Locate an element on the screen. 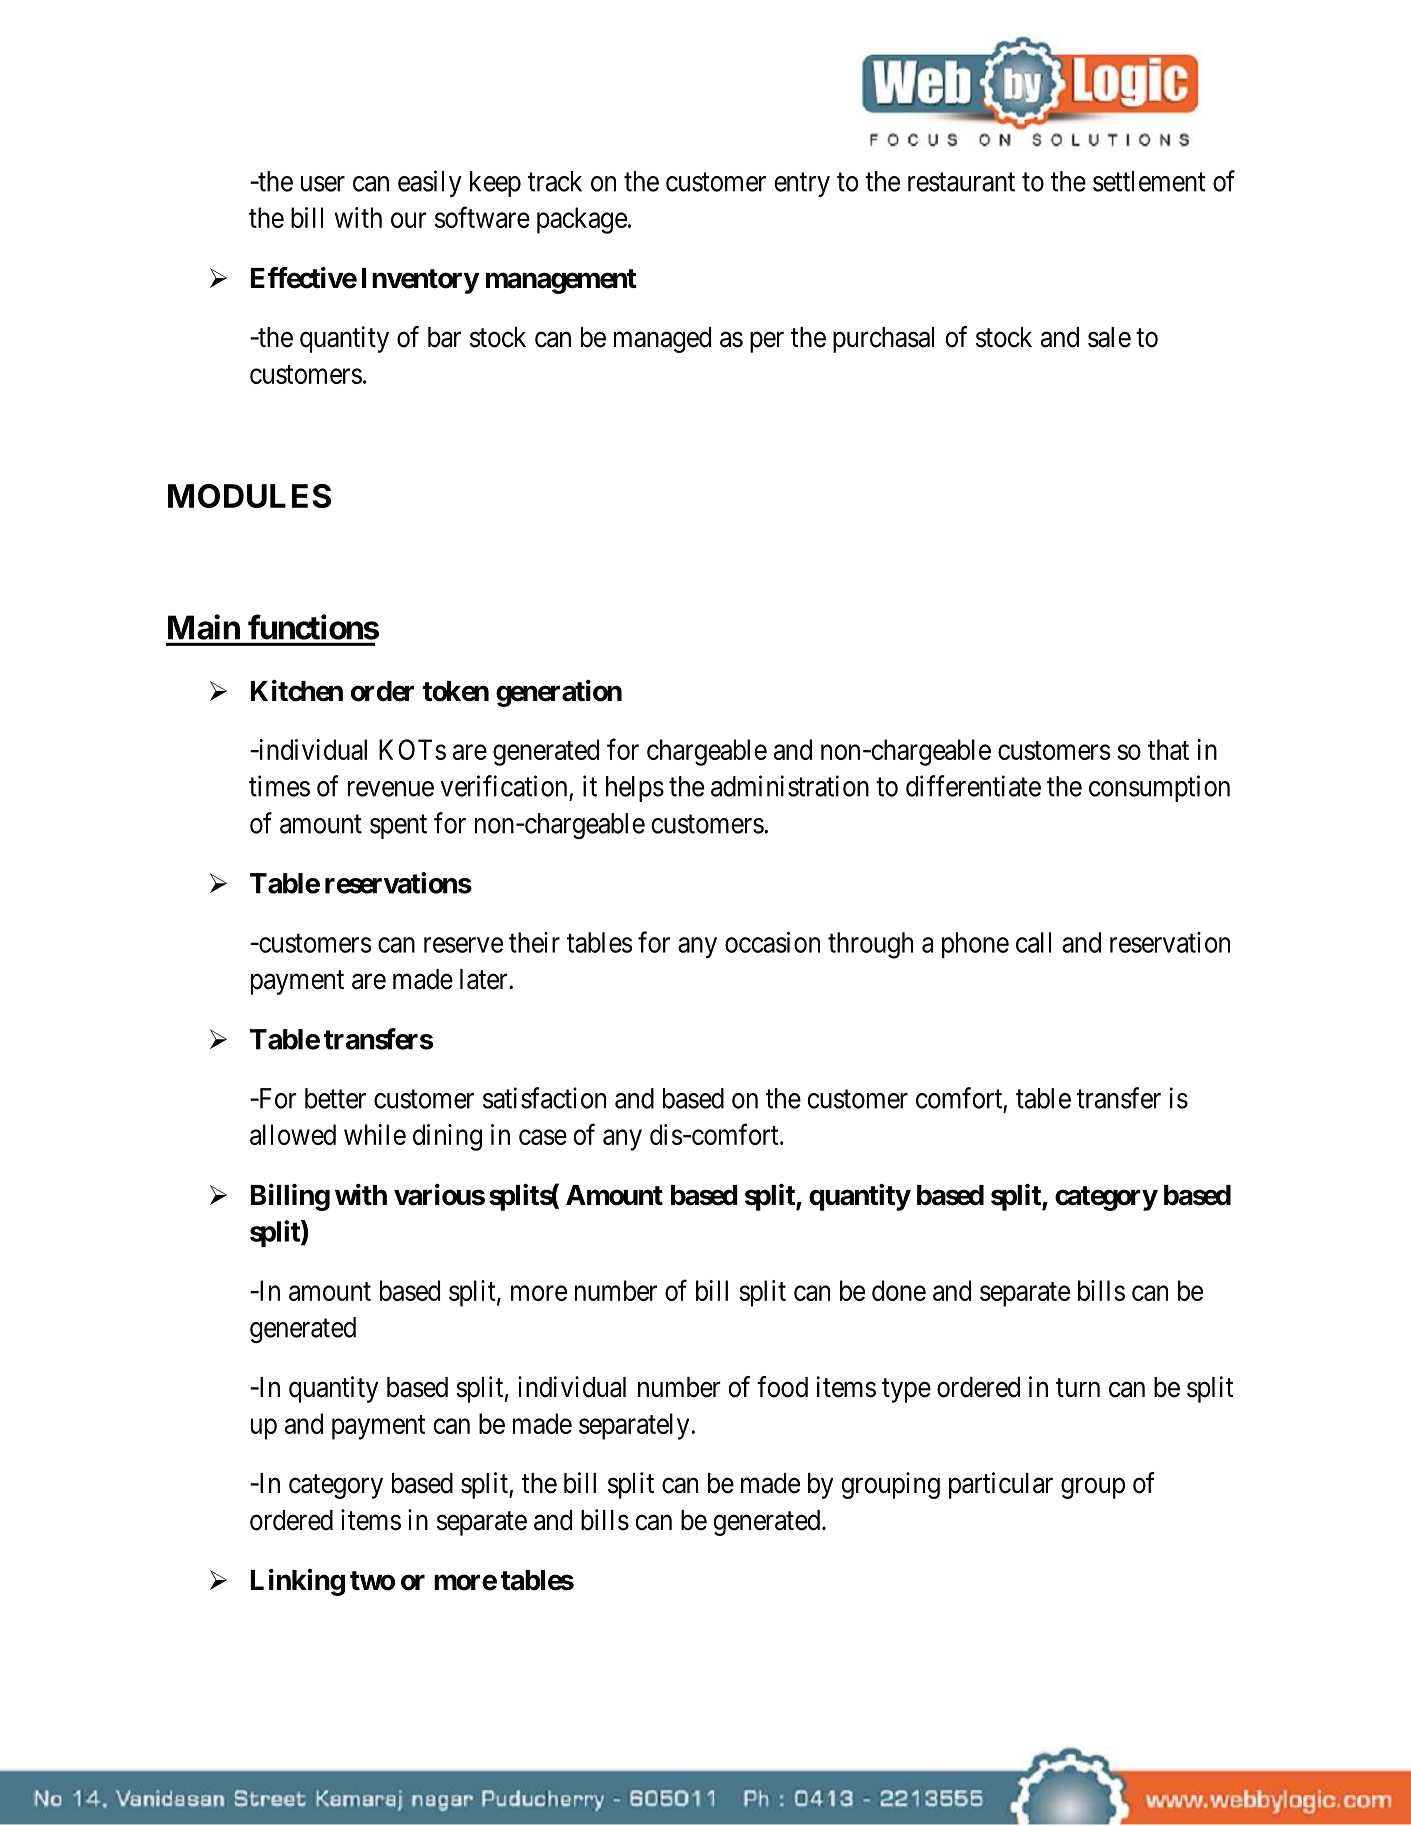 This screenshot has width=1411, height=1826. helps is located at coordinates (635, 789).
